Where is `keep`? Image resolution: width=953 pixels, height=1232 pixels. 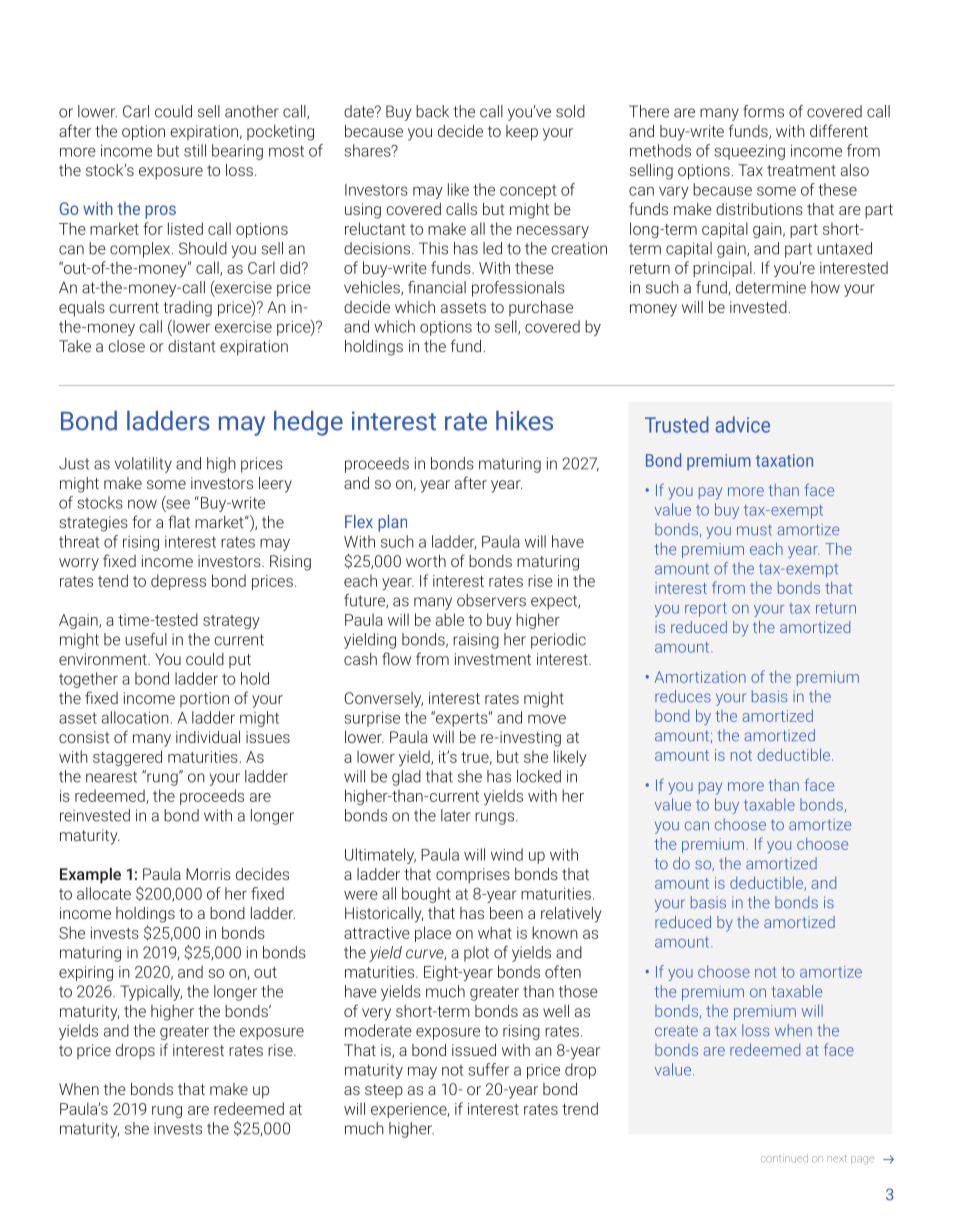 keep is located at coordinates (522, 133).
